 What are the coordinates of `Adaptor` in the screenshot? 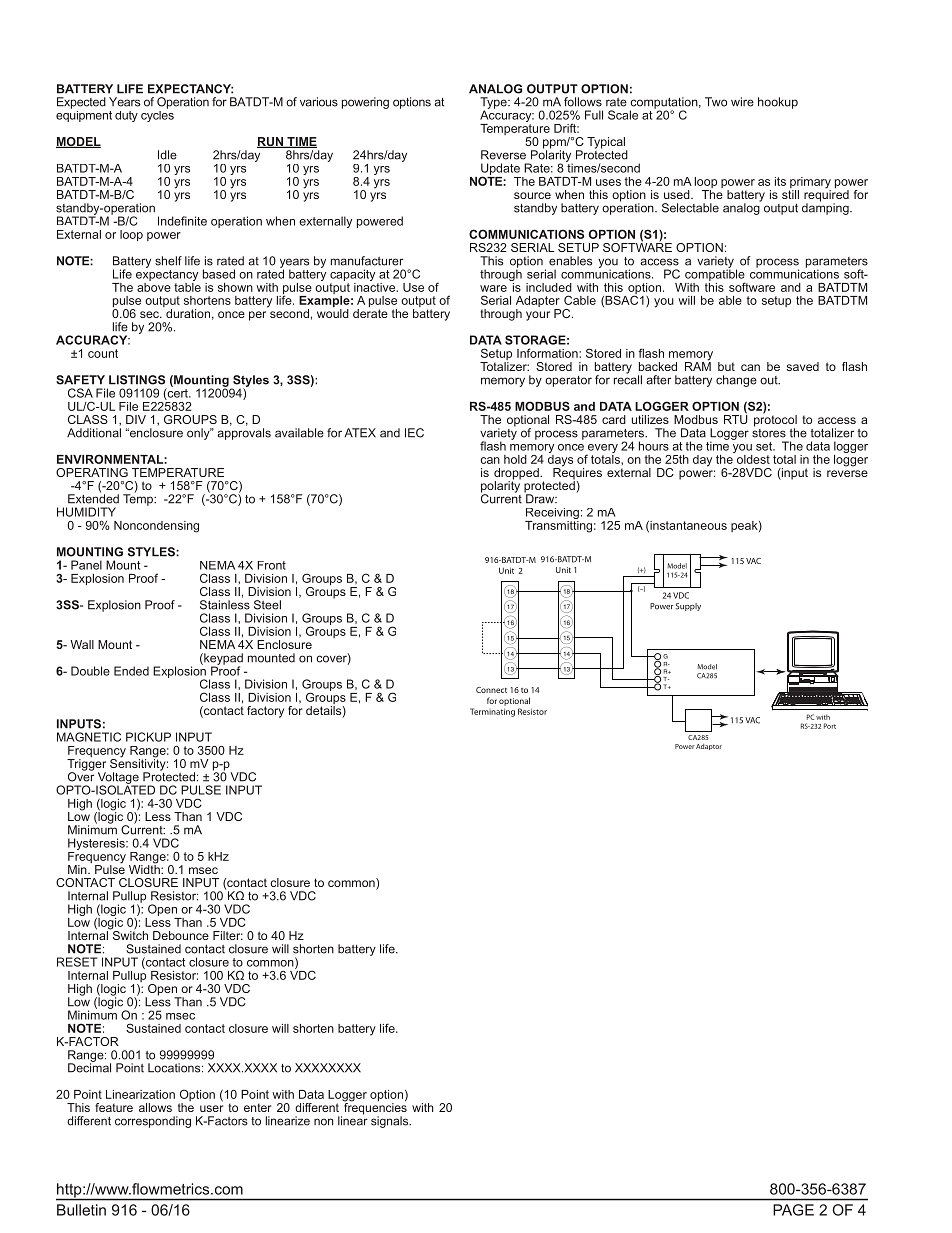 It's located at (709, 747).
